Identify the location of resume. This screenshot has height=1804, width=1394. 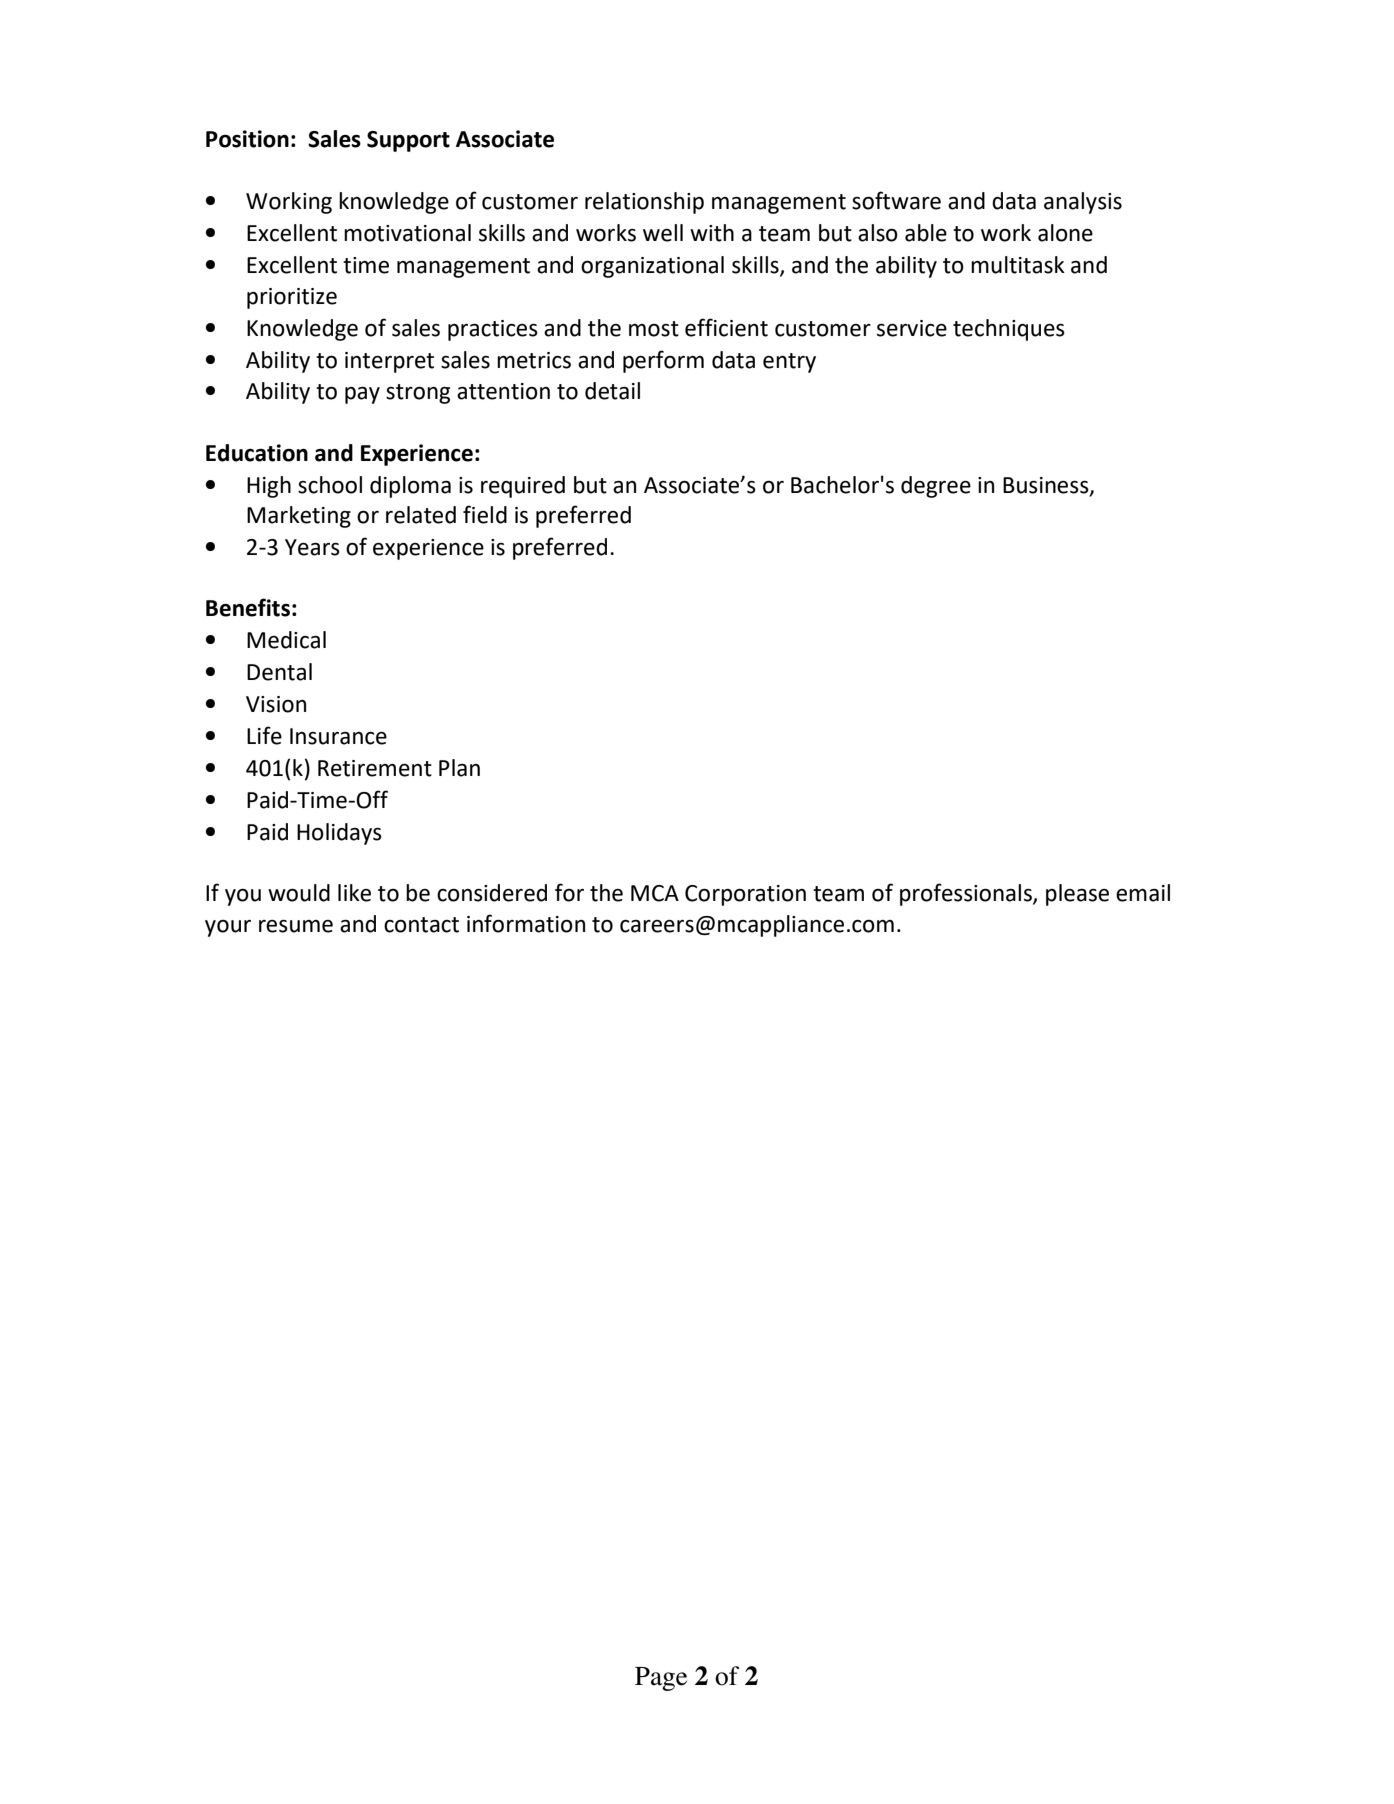
(296, 926).
